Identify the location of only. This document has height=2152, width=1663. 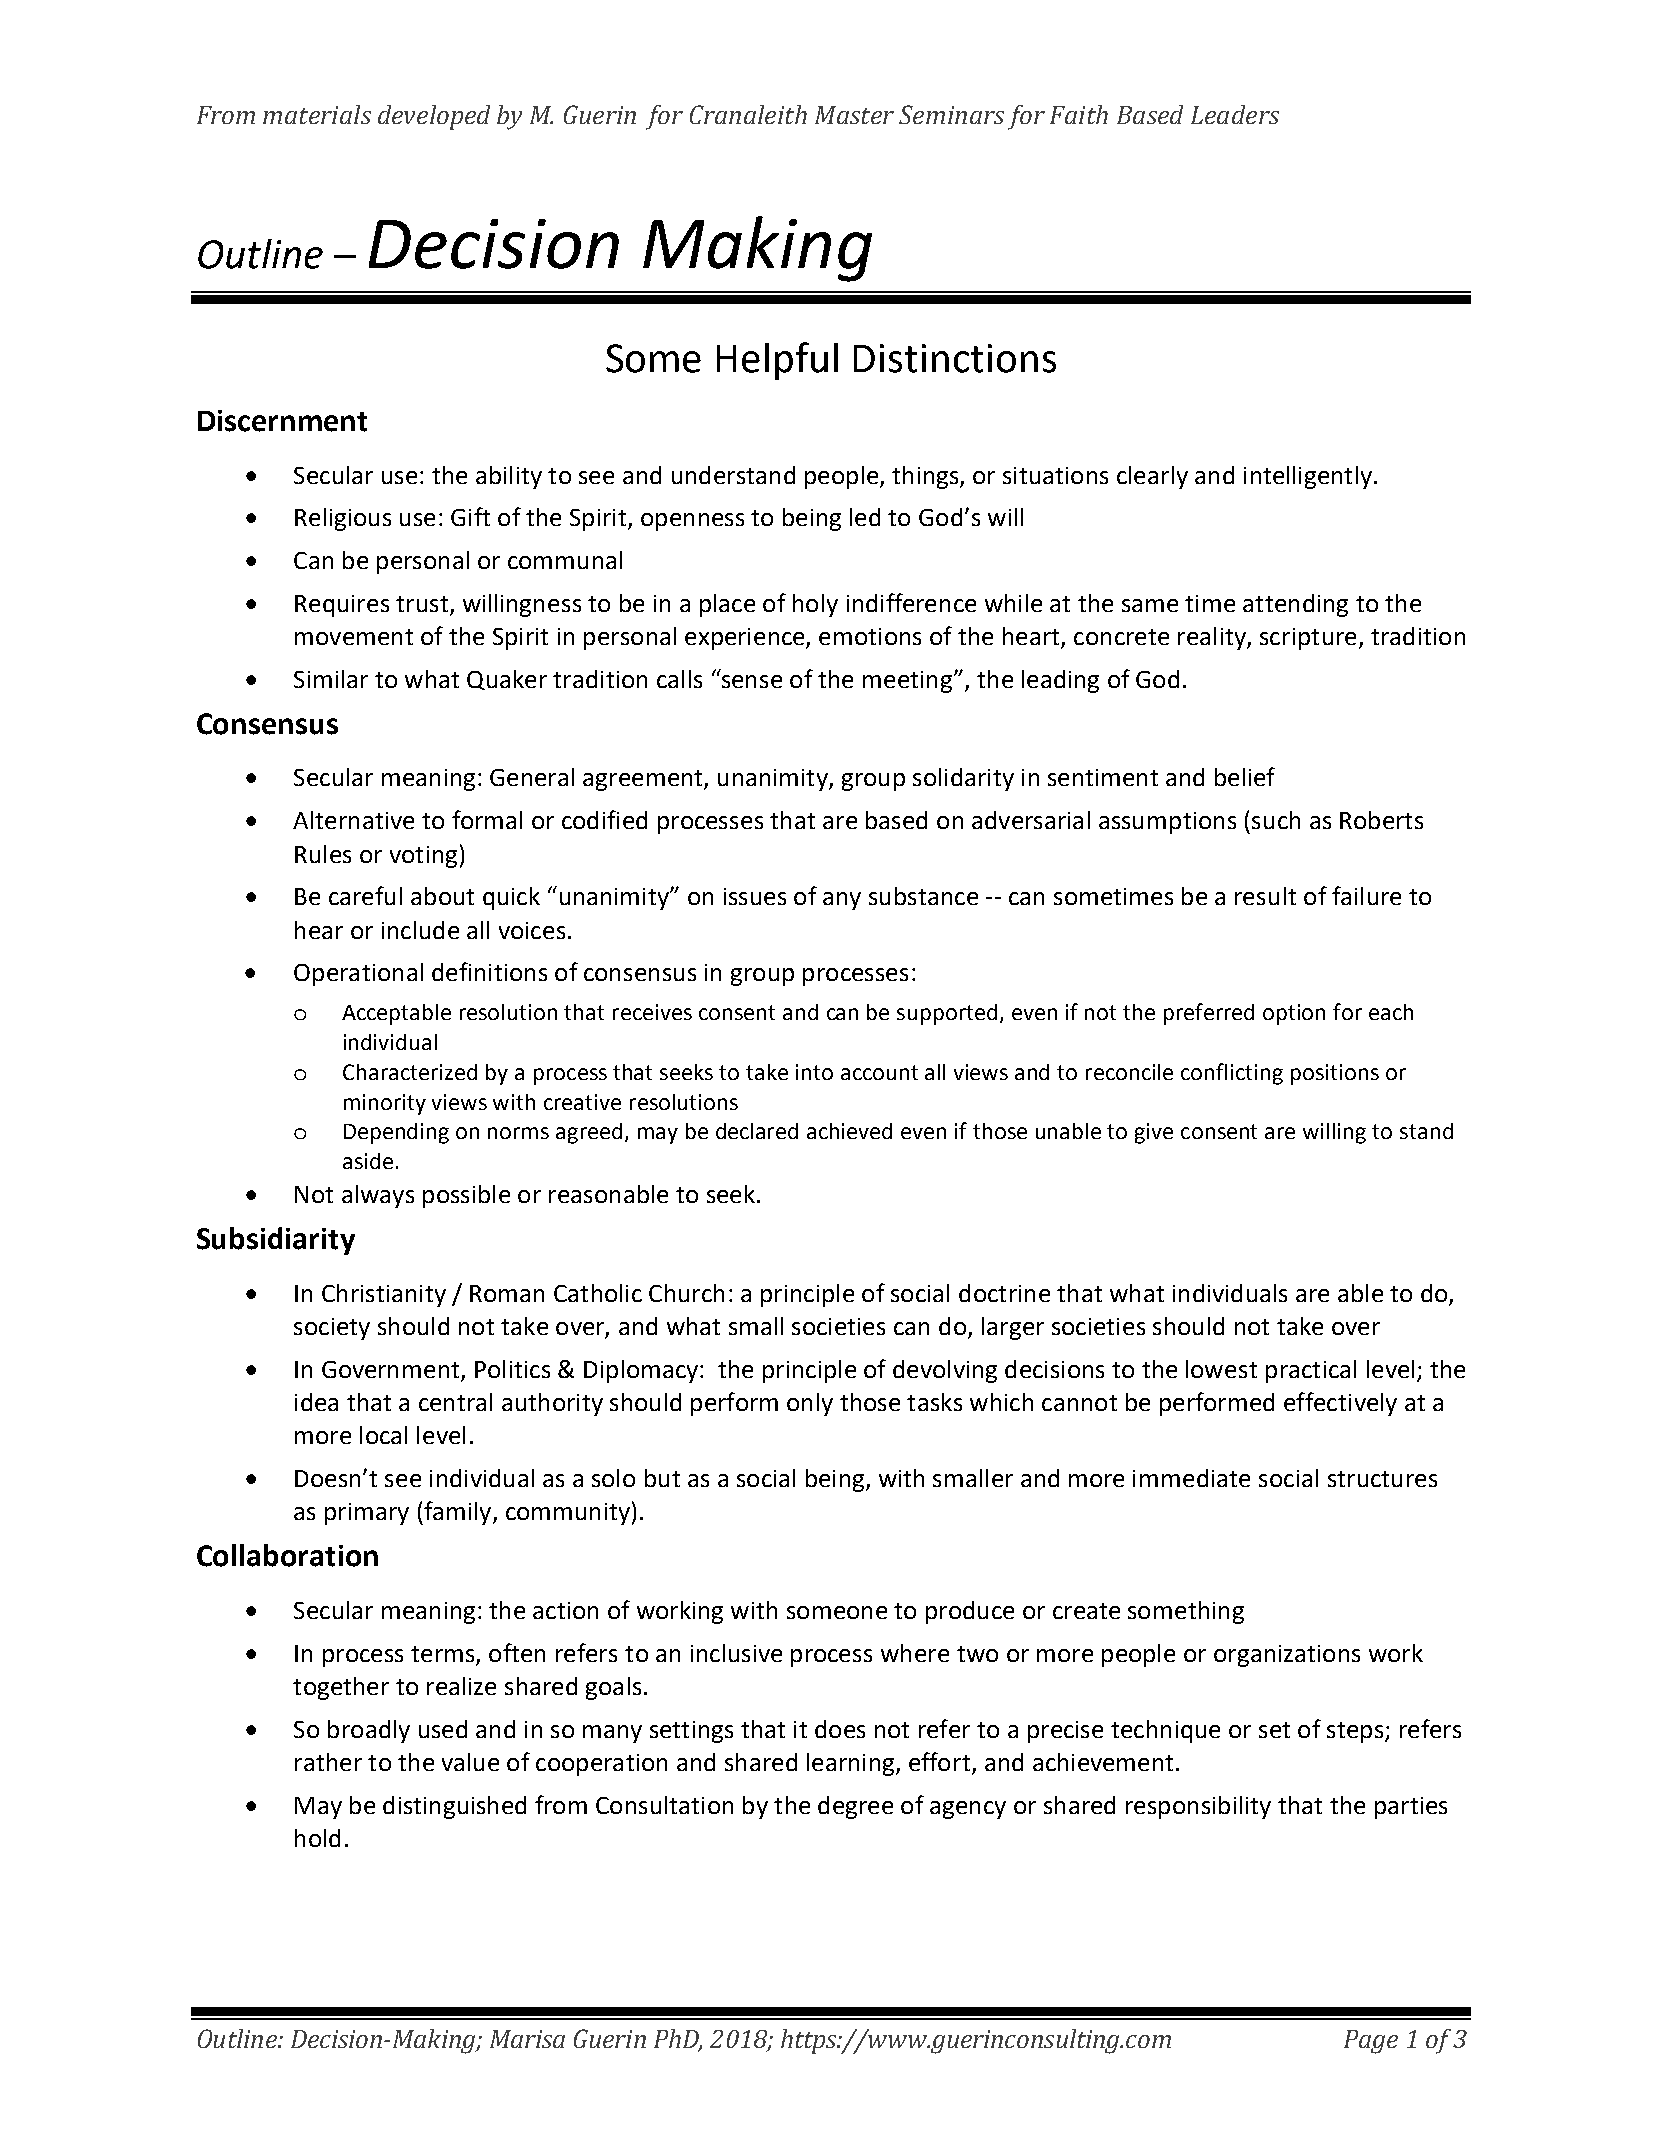
(810, 1404).
